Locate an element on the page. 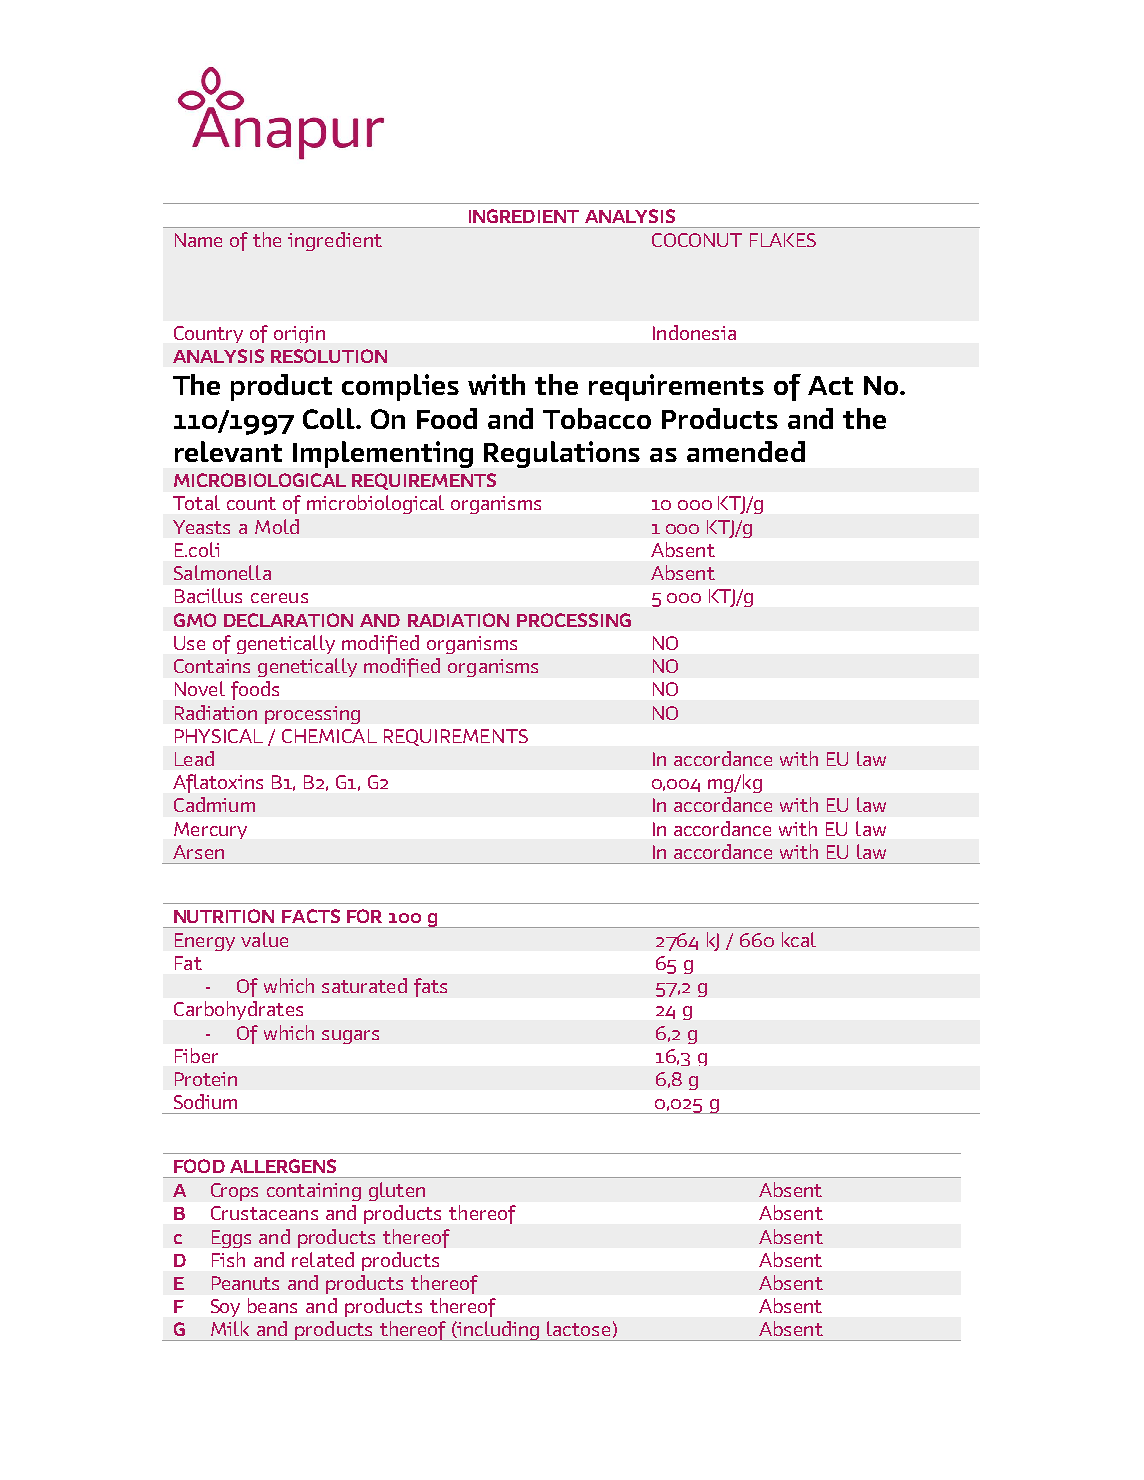 This document has height=1480, width=1144. beans is located at coordinates (272, 1305).
